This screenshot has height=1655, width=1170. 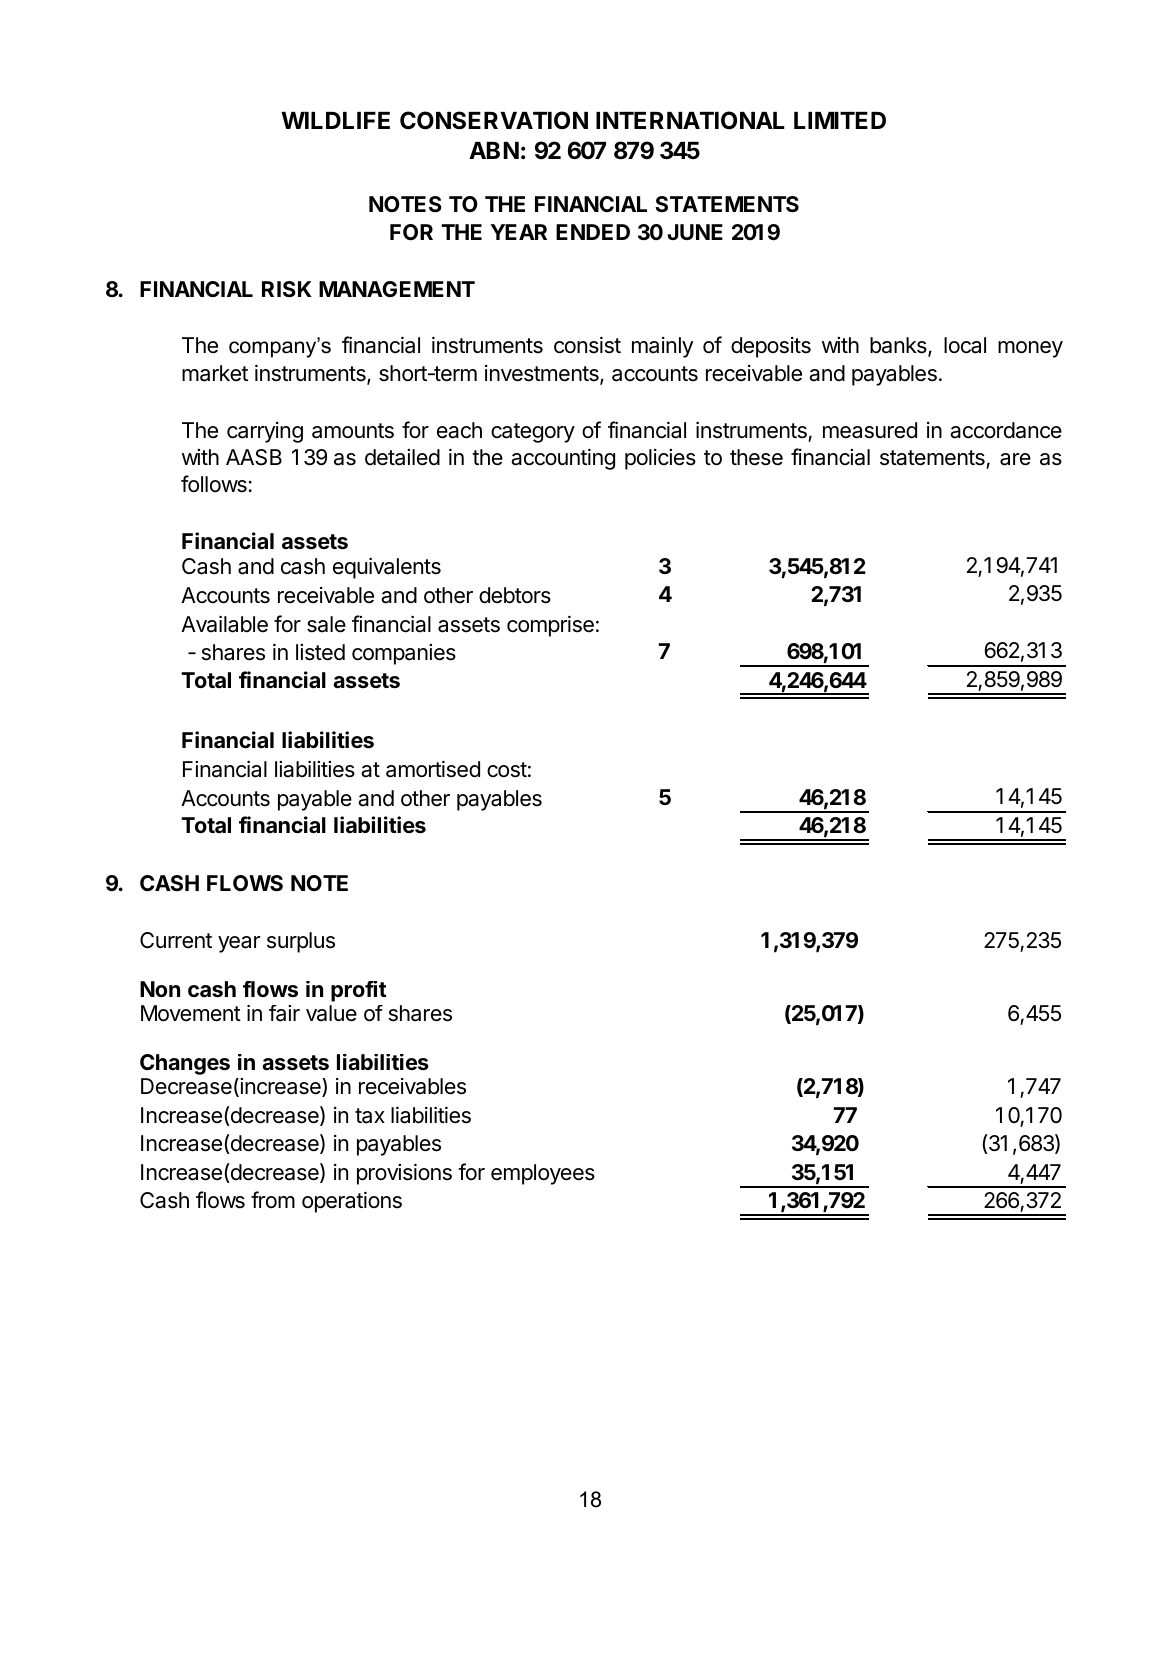 What do you see at coordinates (335, 120) in the screenshot?
I see `WILDLIFE` at bounding box center [335, 120].
